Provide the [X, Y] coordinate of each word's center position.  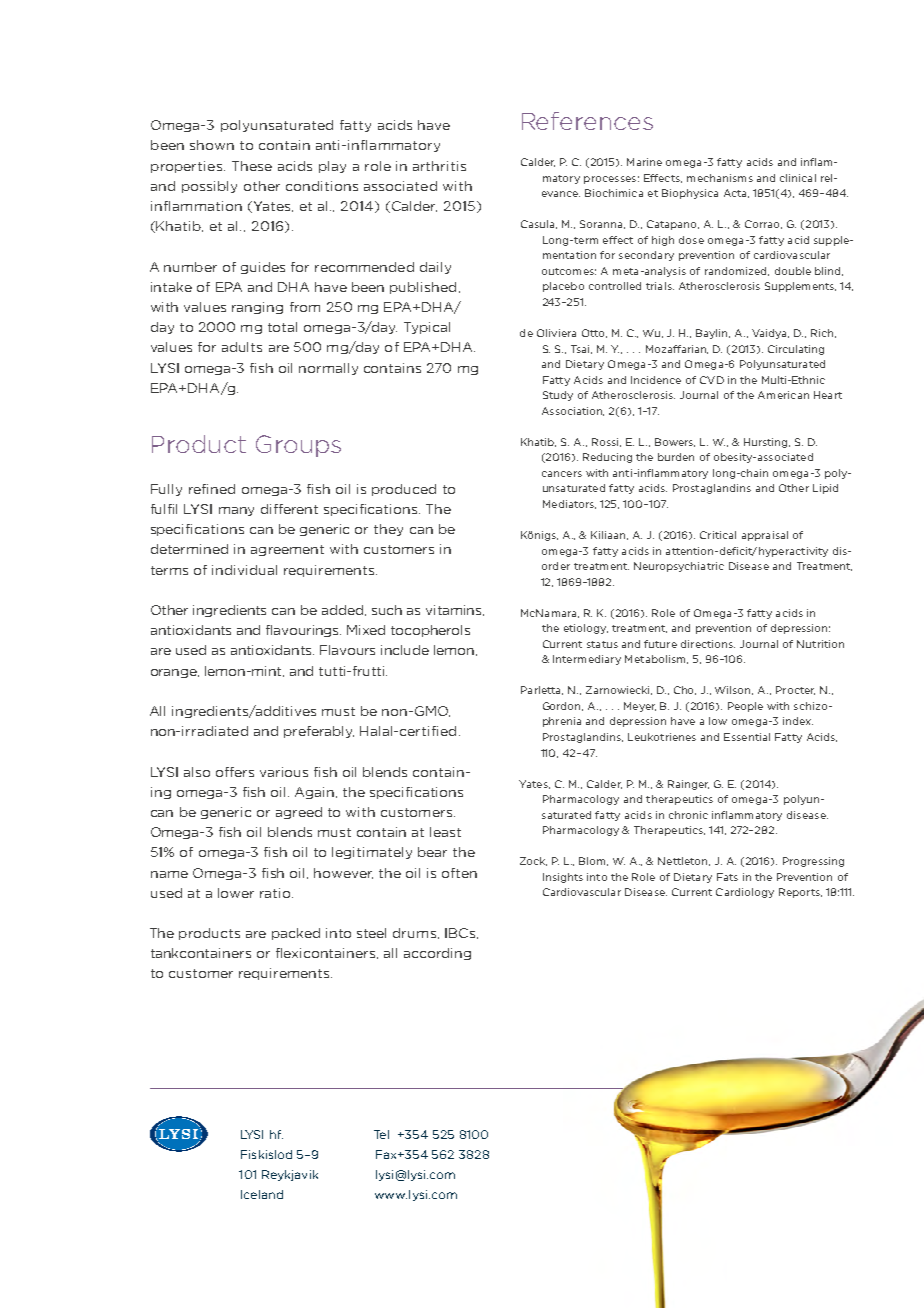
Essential [747, 737]
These [252, 166]
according [437, 954]
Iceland [262, 1194]
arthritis [439, 166]
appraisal [765, 536]
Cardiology [745, 893]
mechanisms [720, 178]
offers [235, 772]
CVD [712, 380]
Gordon [563, 706]
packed [296, 934]
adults [242, 347]
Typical [427, 328]
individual [244, 570]
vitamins [453, 610]
